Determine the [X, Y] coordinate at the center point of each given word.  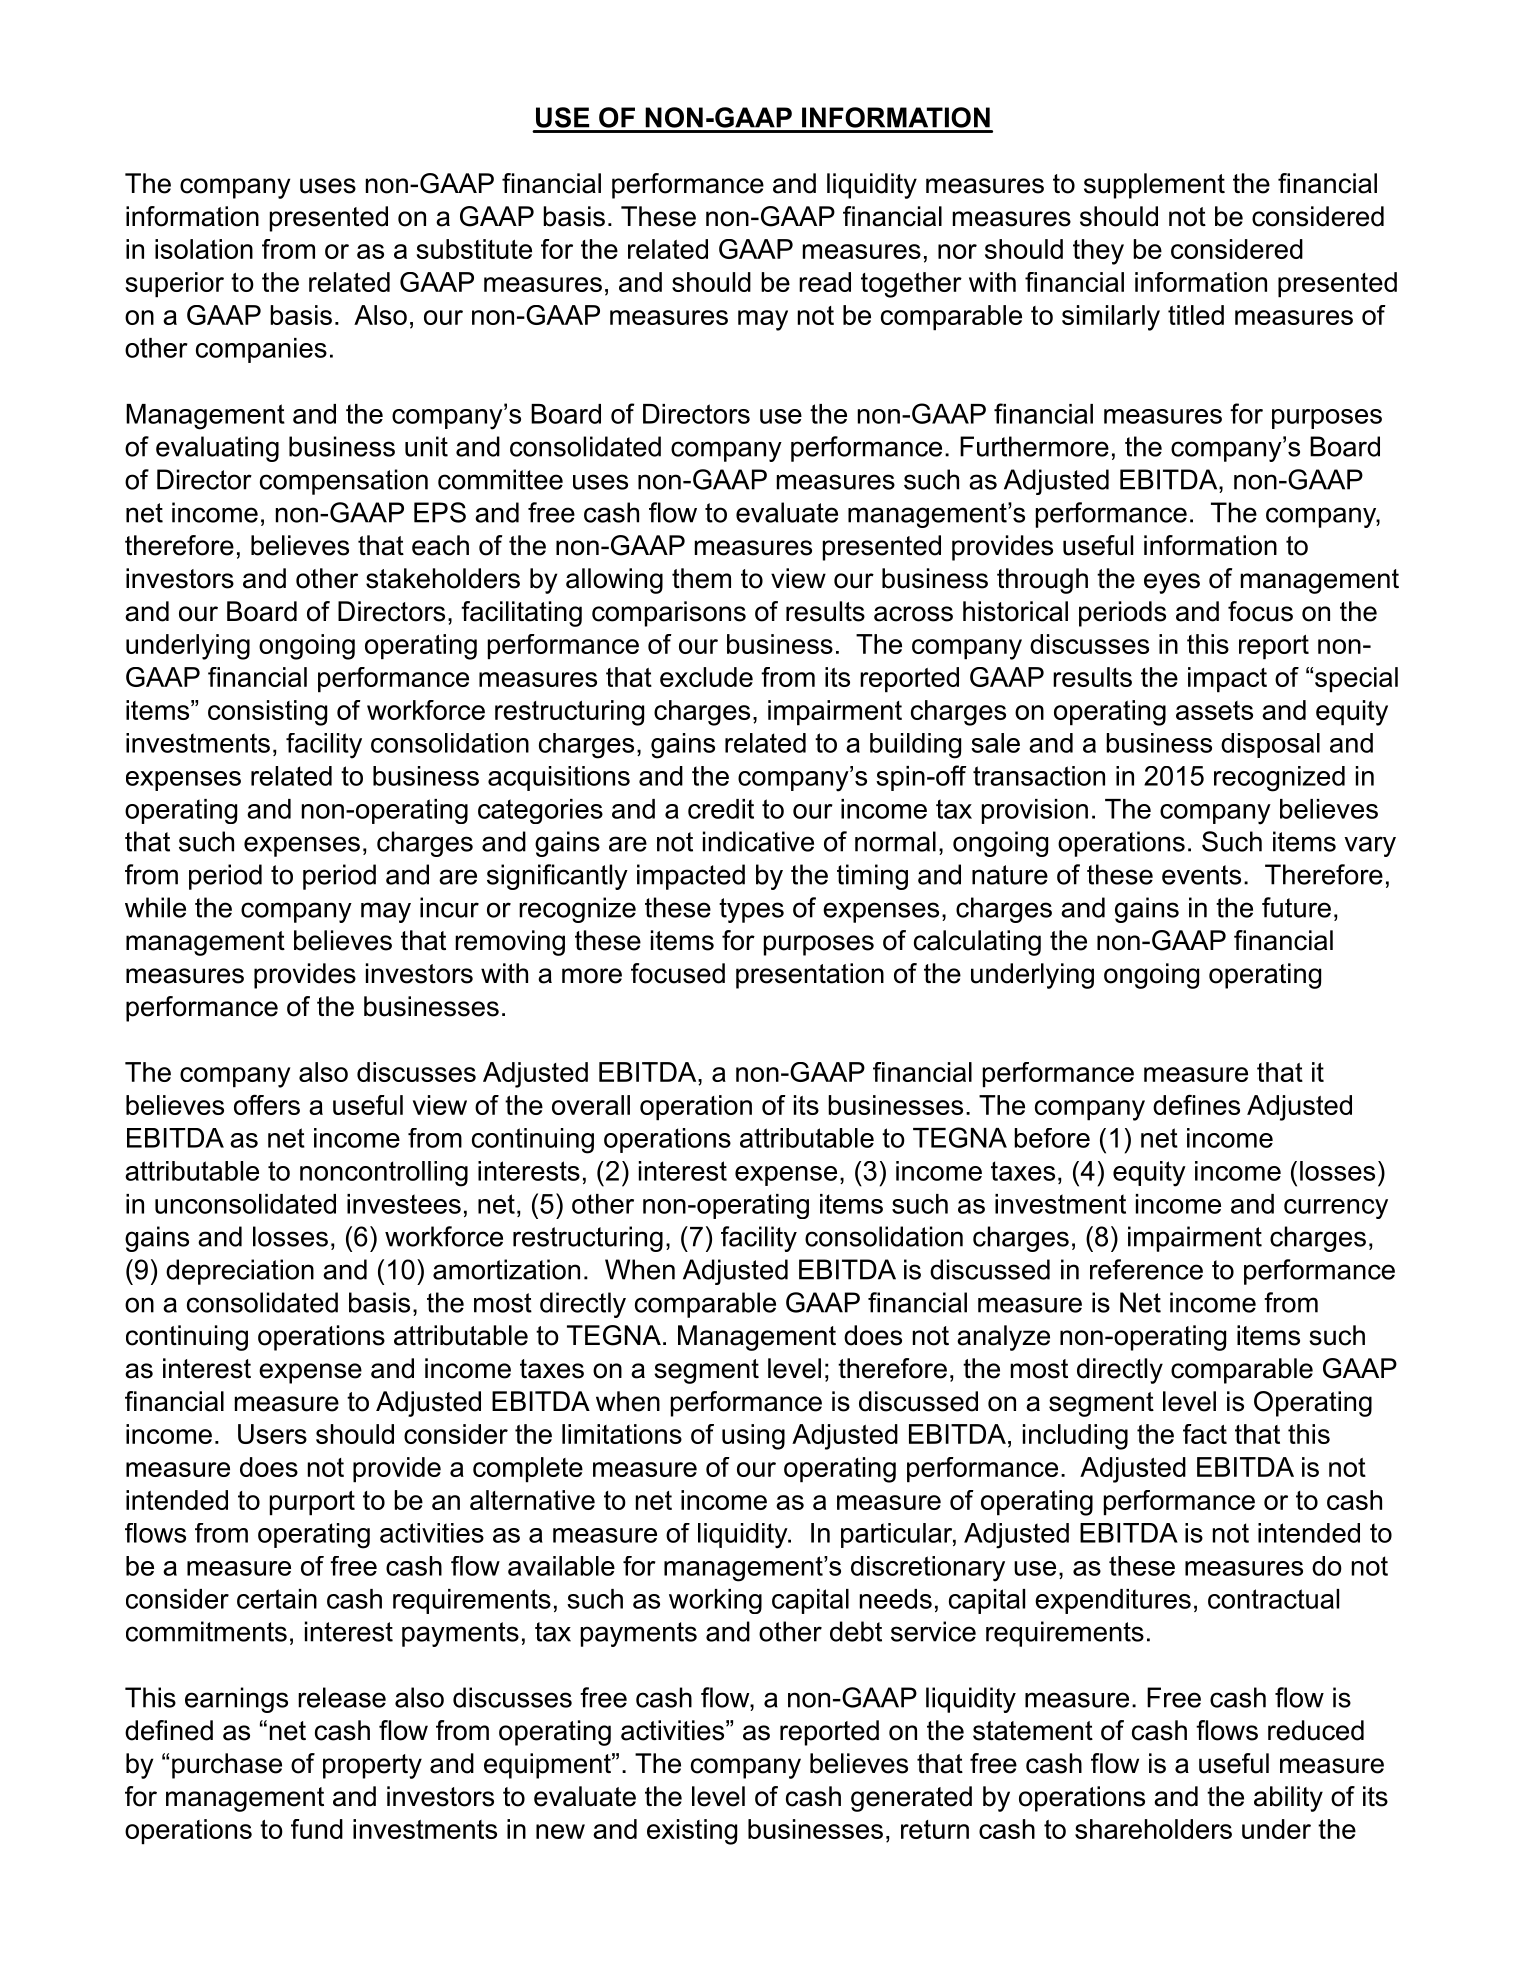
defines [1196, 1104]
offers [267, 1104]
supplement [1154, 186]
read [825, 282]
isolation [204, 249]
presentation [810, 976]
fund [317, 1829]
